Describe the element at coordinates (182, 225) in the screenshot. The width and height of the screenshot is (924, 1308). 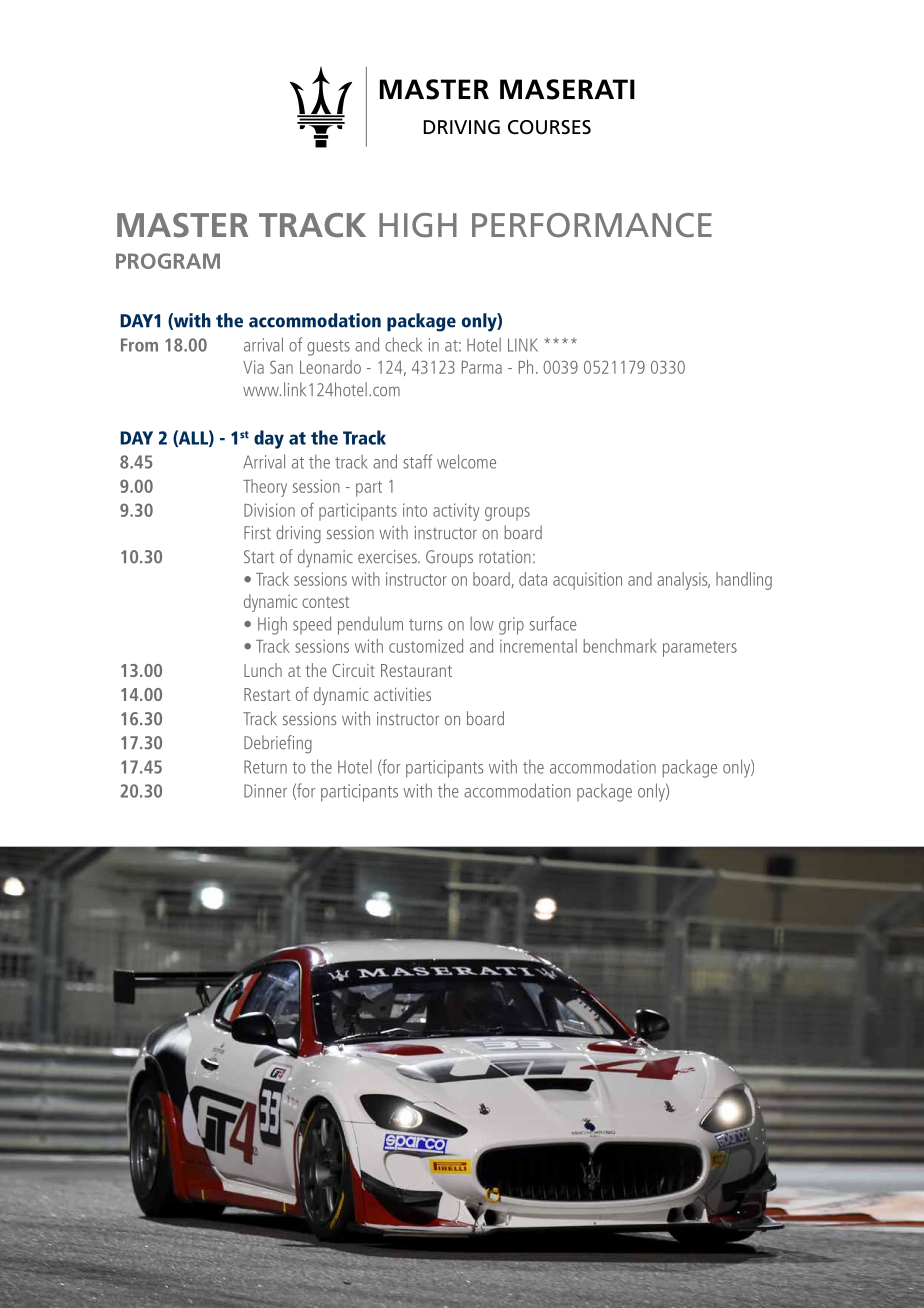
I see `Master` at that location.
